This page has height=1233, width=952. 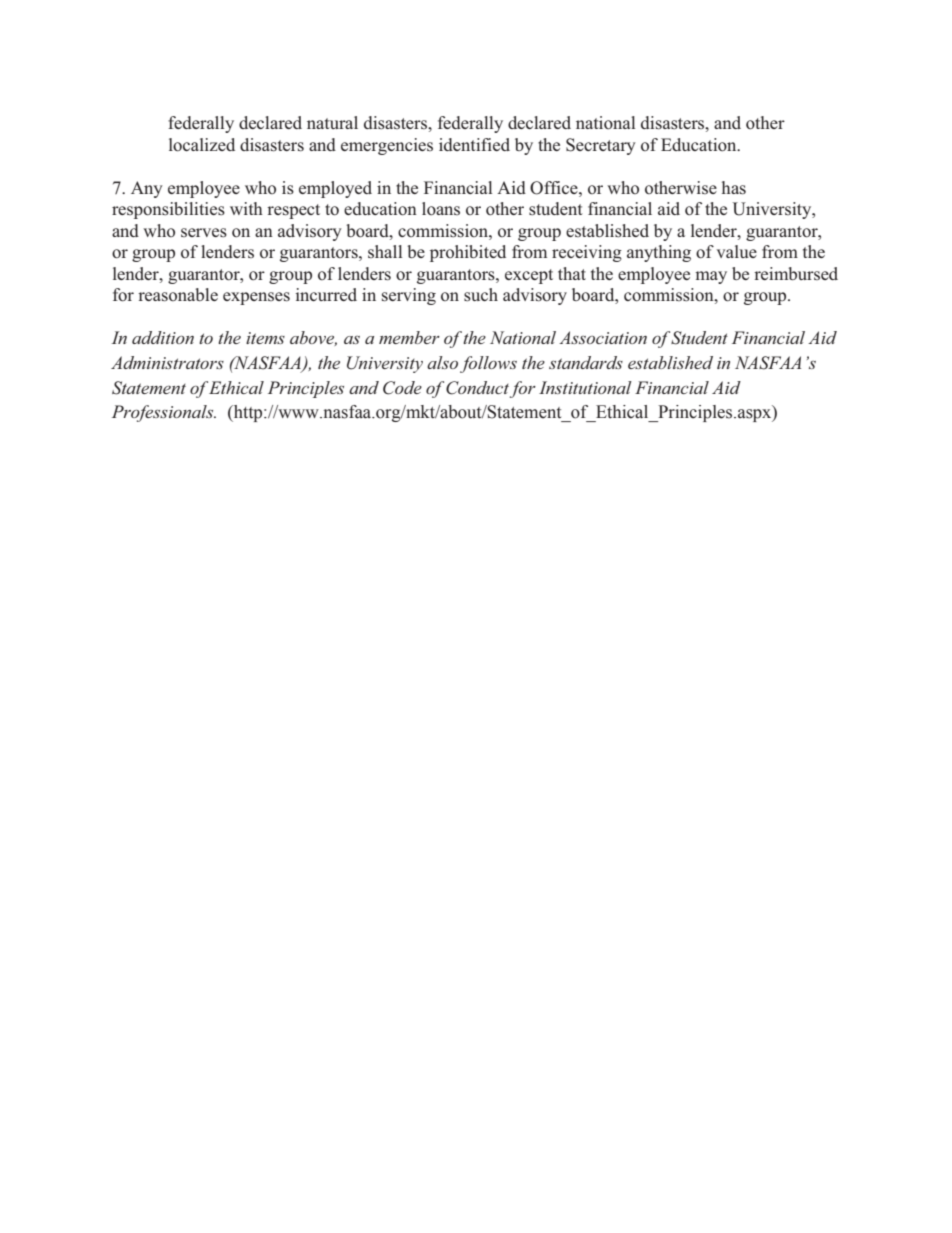 I want to click on identified, so click(x=474, y=144).
